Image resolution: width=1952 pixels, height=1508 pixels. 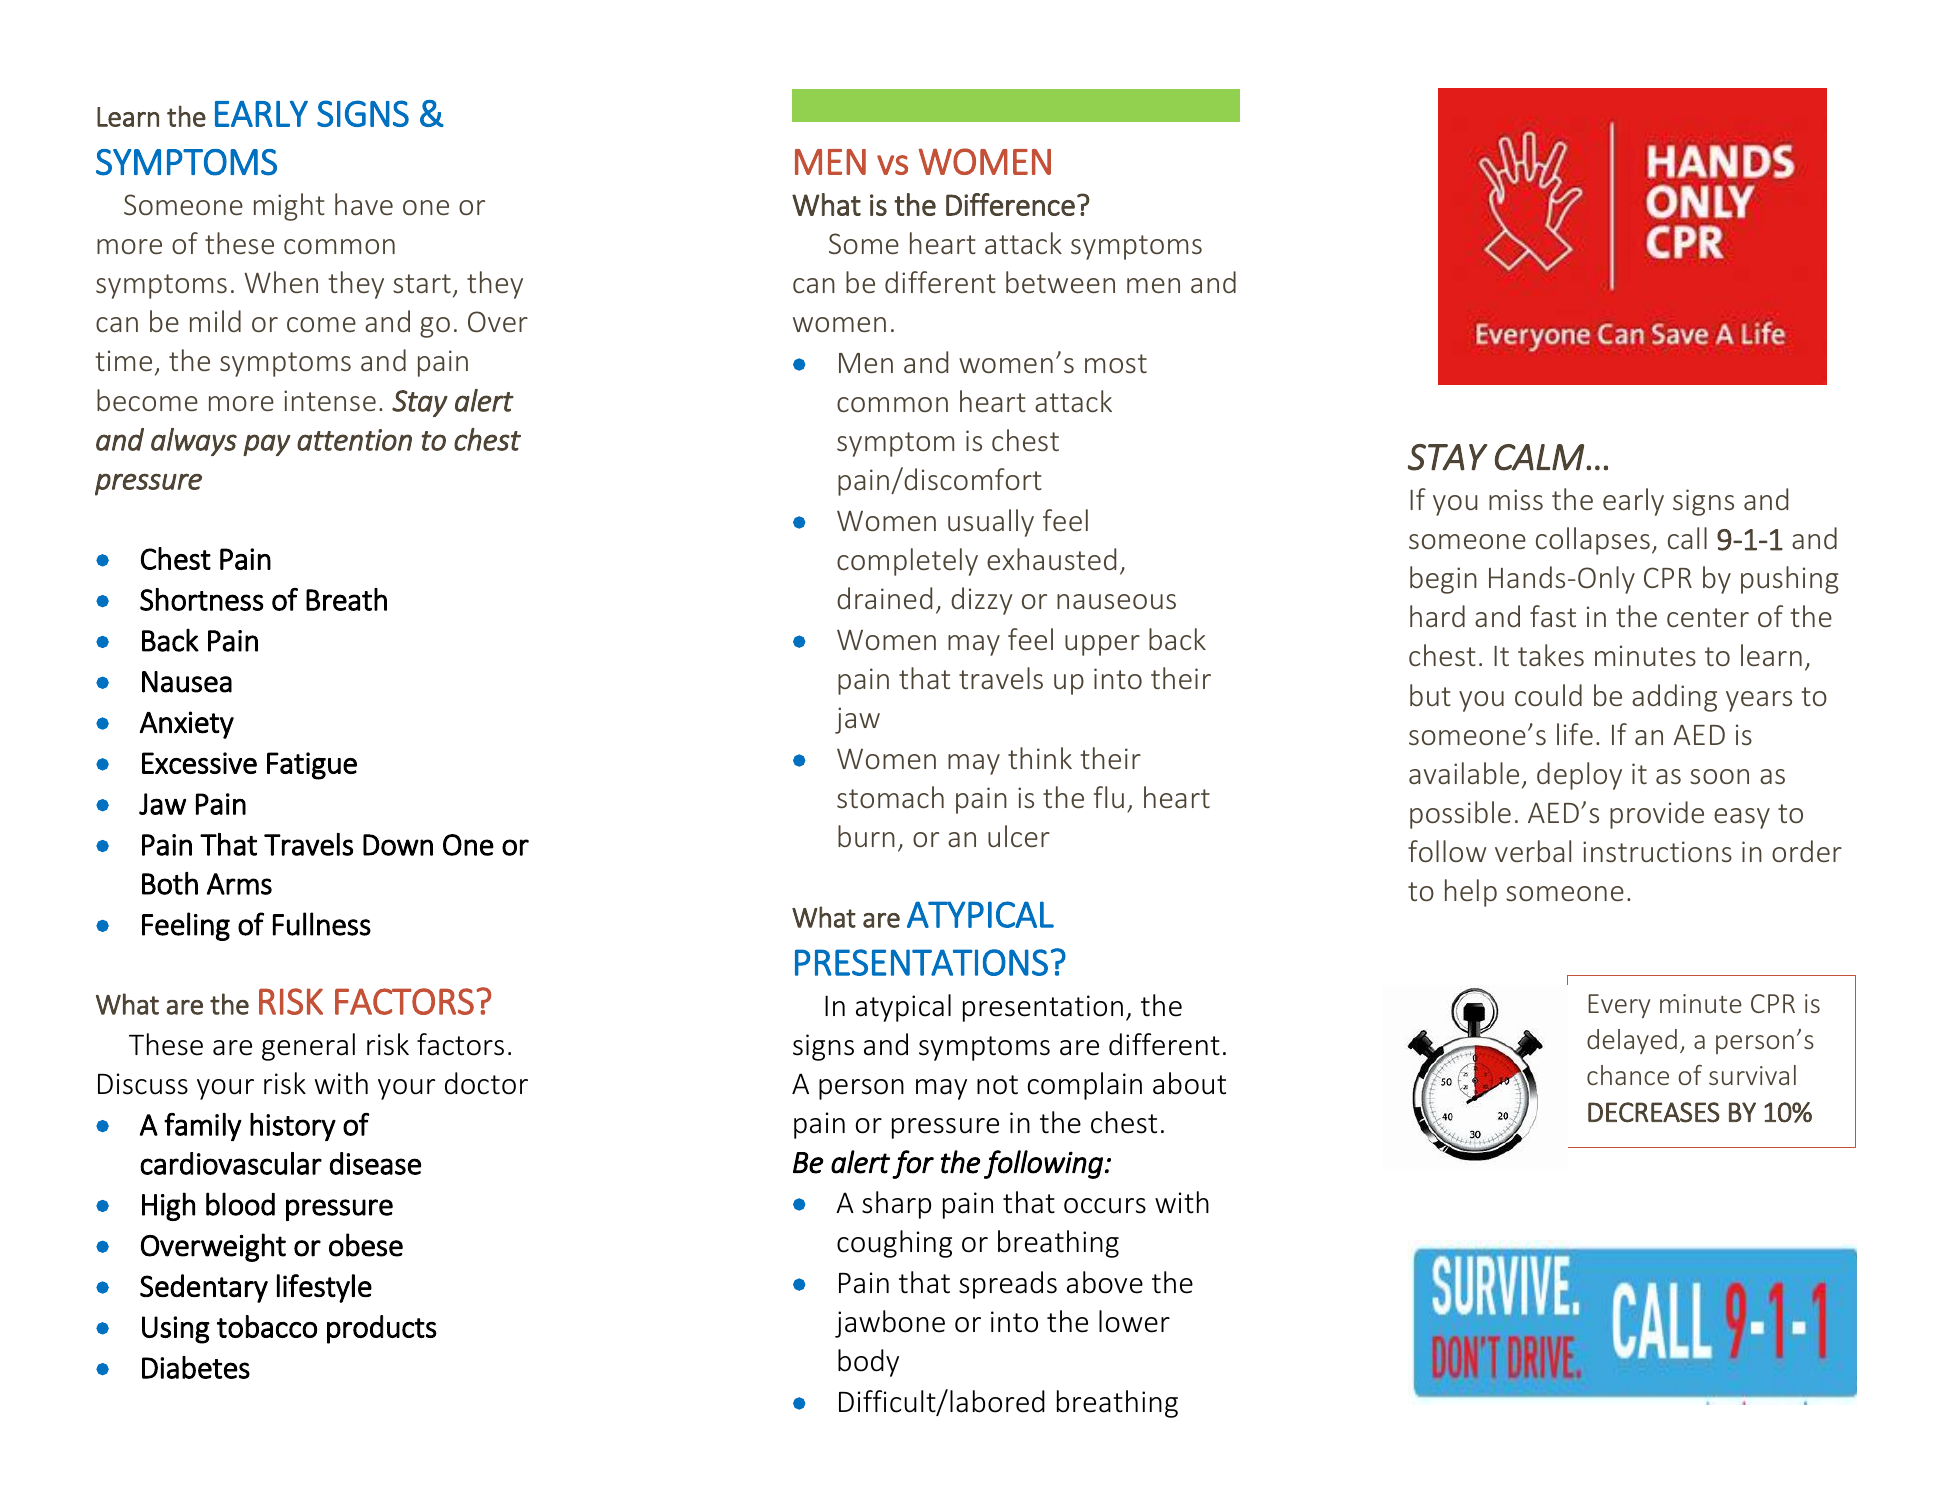 What do you see at coordinates (312, 766) in the document?
I see `Fatigue` at bounding box center [312, 766].
